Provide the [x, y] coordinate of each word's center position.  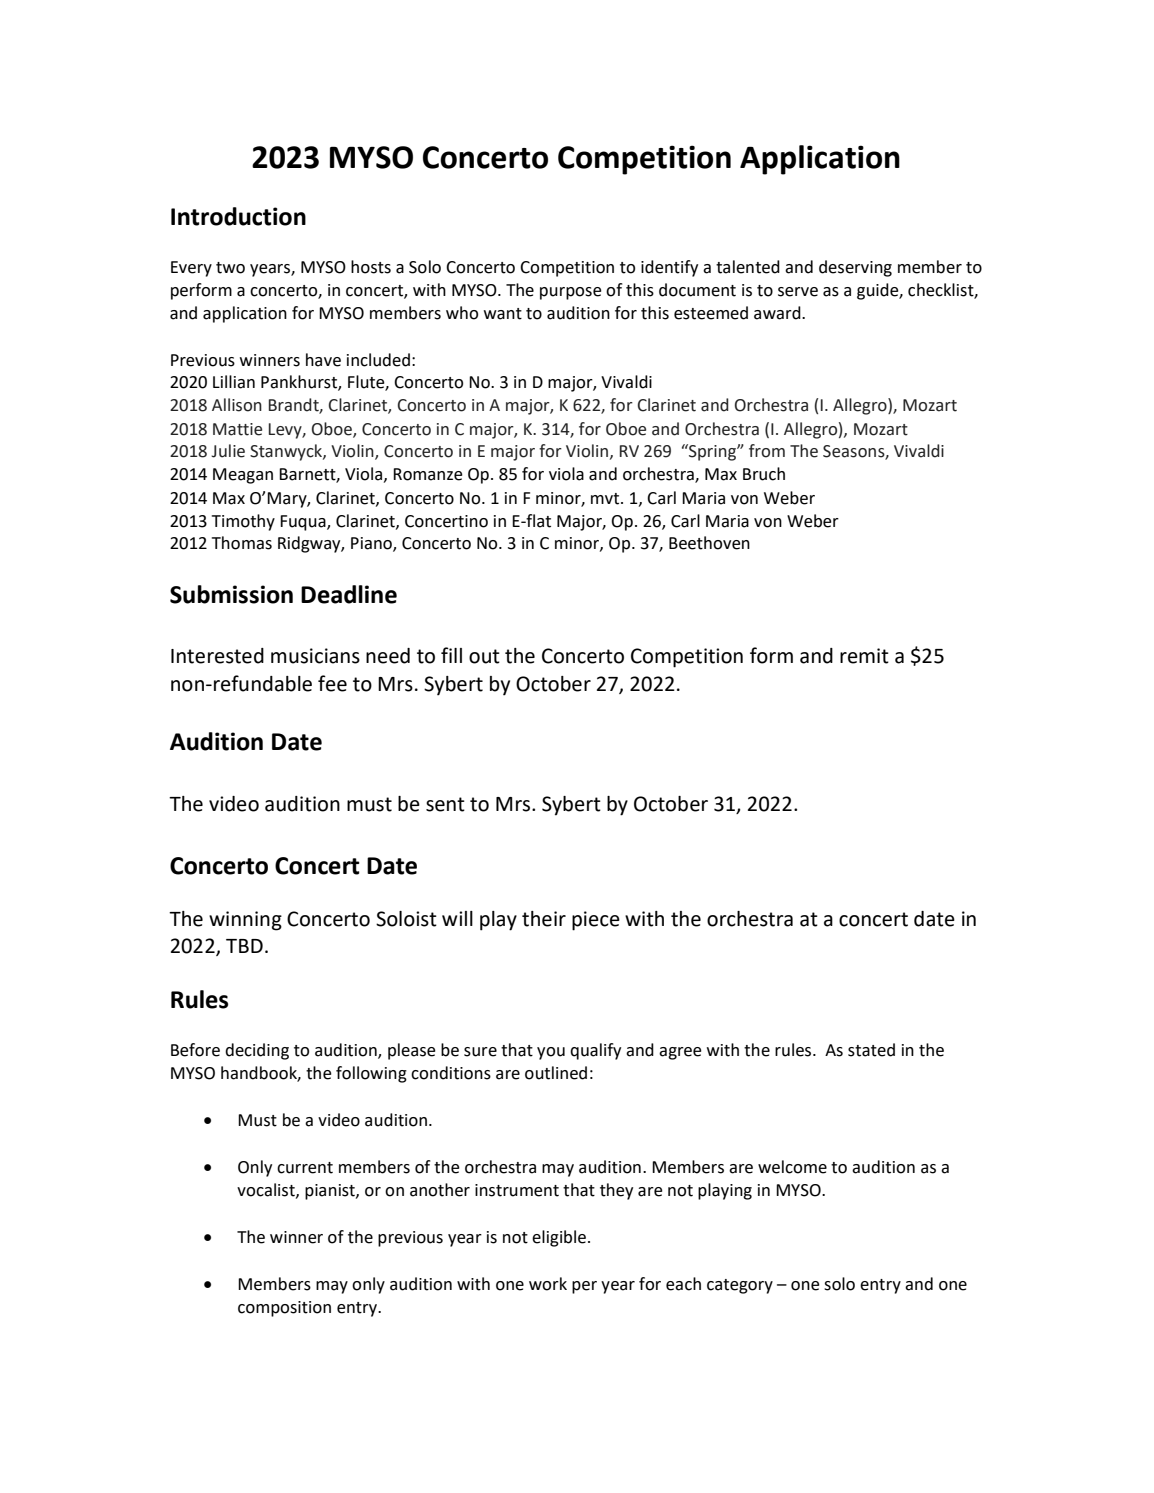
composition [284, 1309]
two [230, 268]
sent [445, 804]
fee [332, 683]
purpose [571, 293]
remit [864, 656]
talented [748, 267]
